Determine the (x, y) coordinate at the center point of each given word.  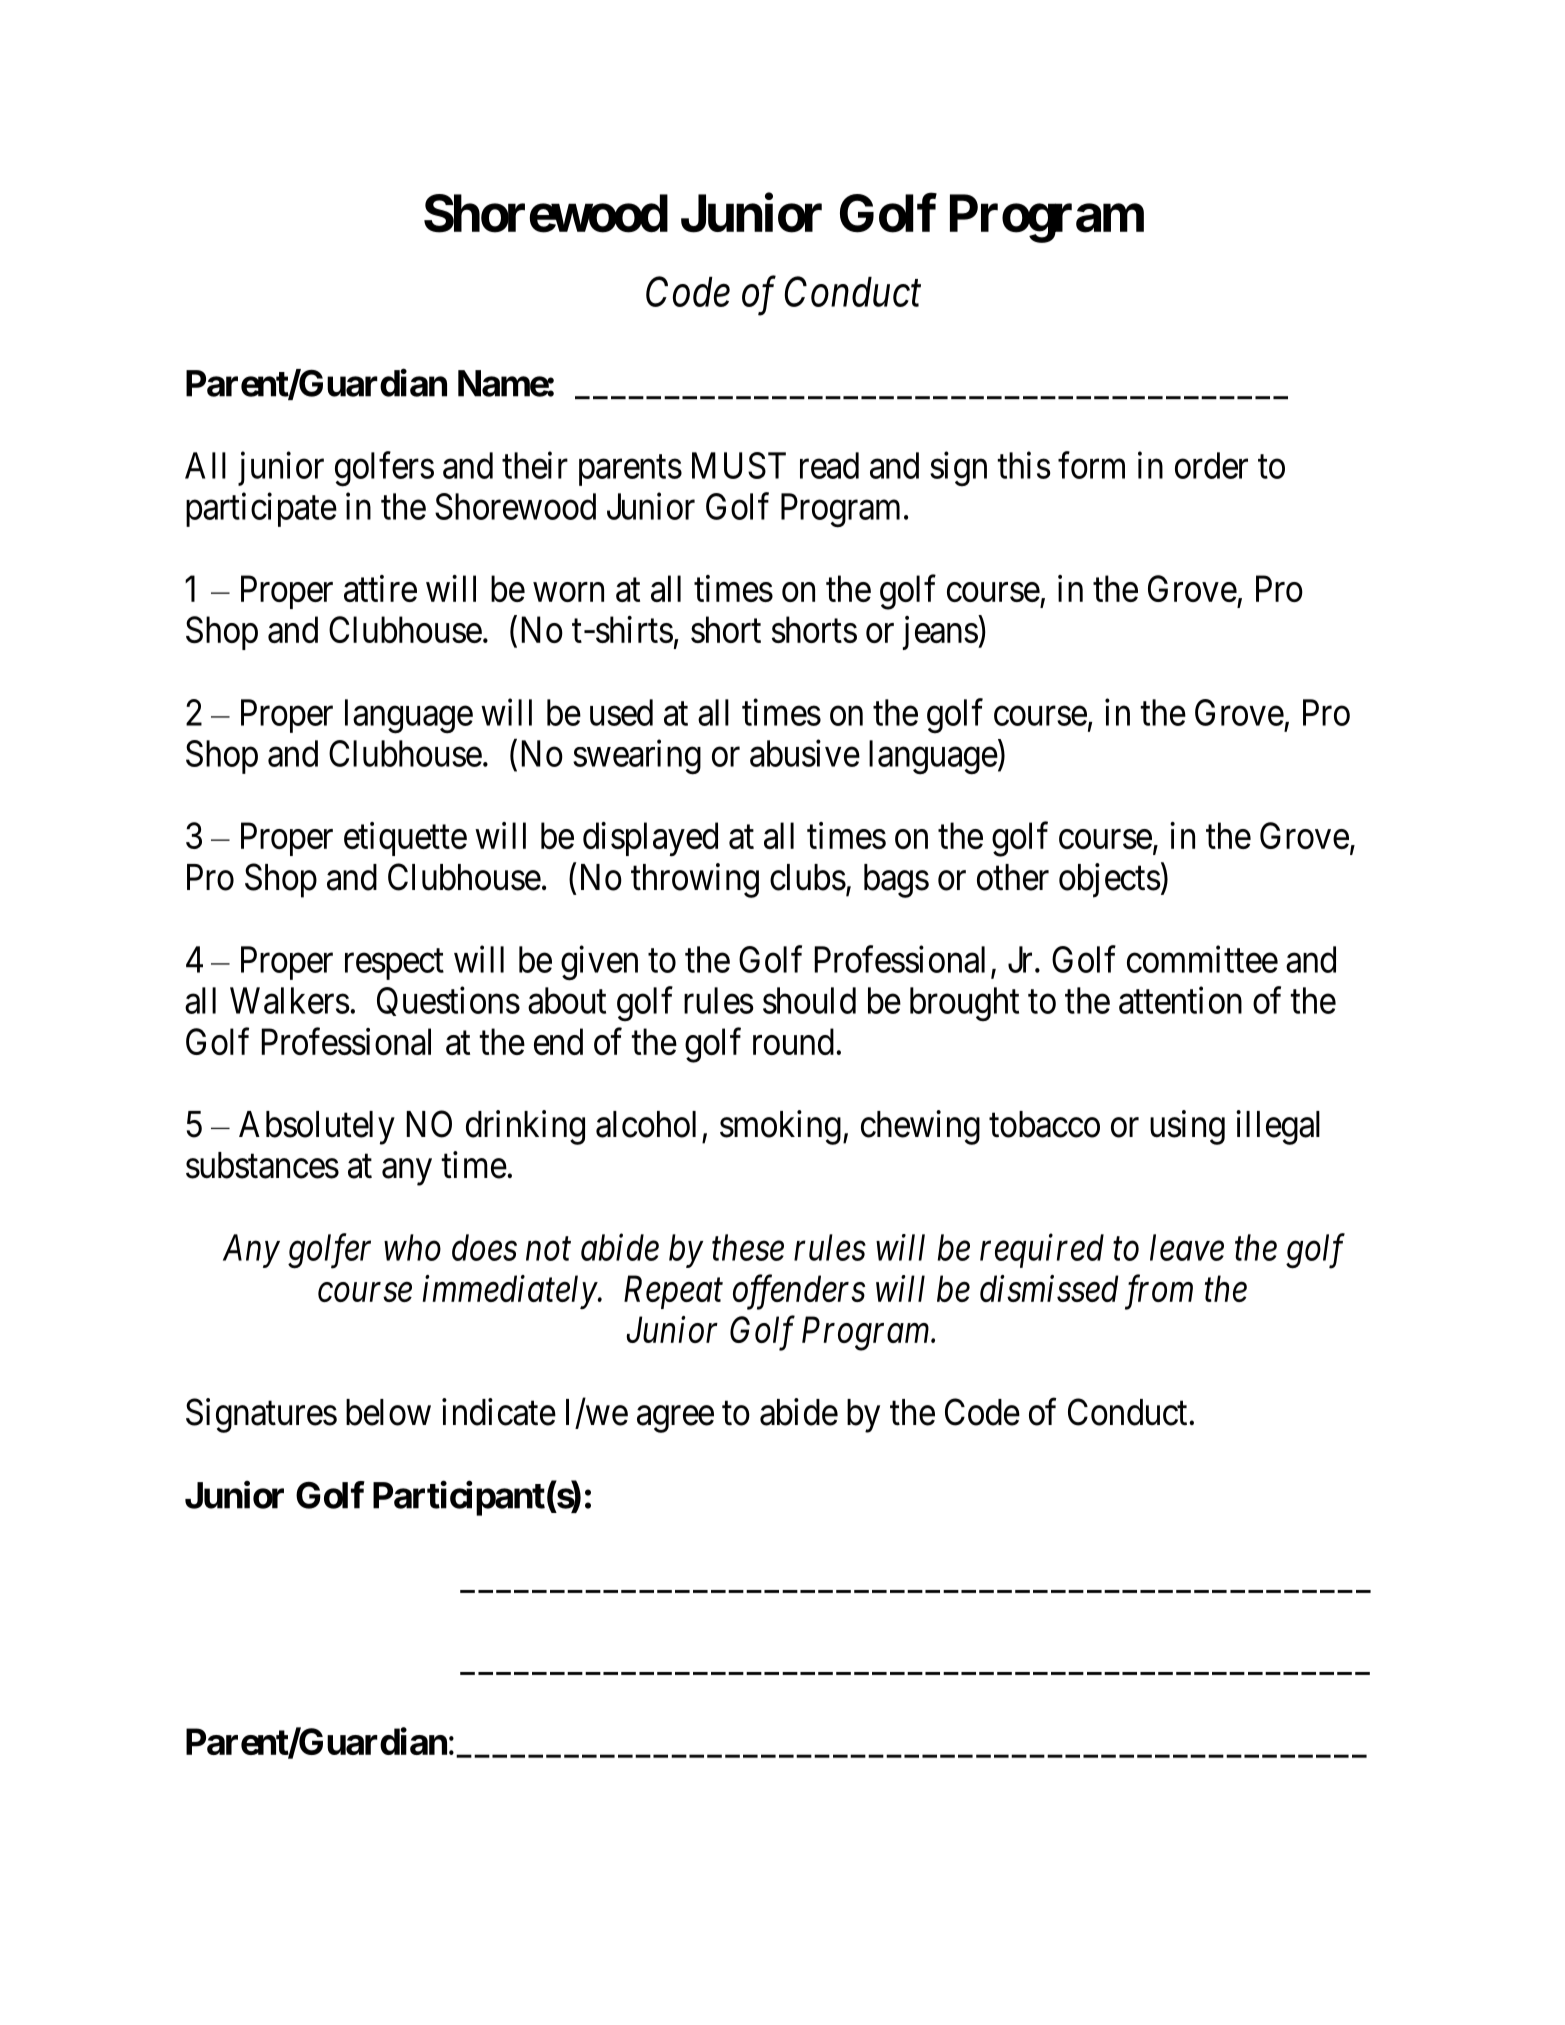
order (1211, 465)
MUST (739, 465)
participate (261, 510)
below (388, 1412)
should (809, 1000)
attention (1180, 1000)
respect (394, 964)
